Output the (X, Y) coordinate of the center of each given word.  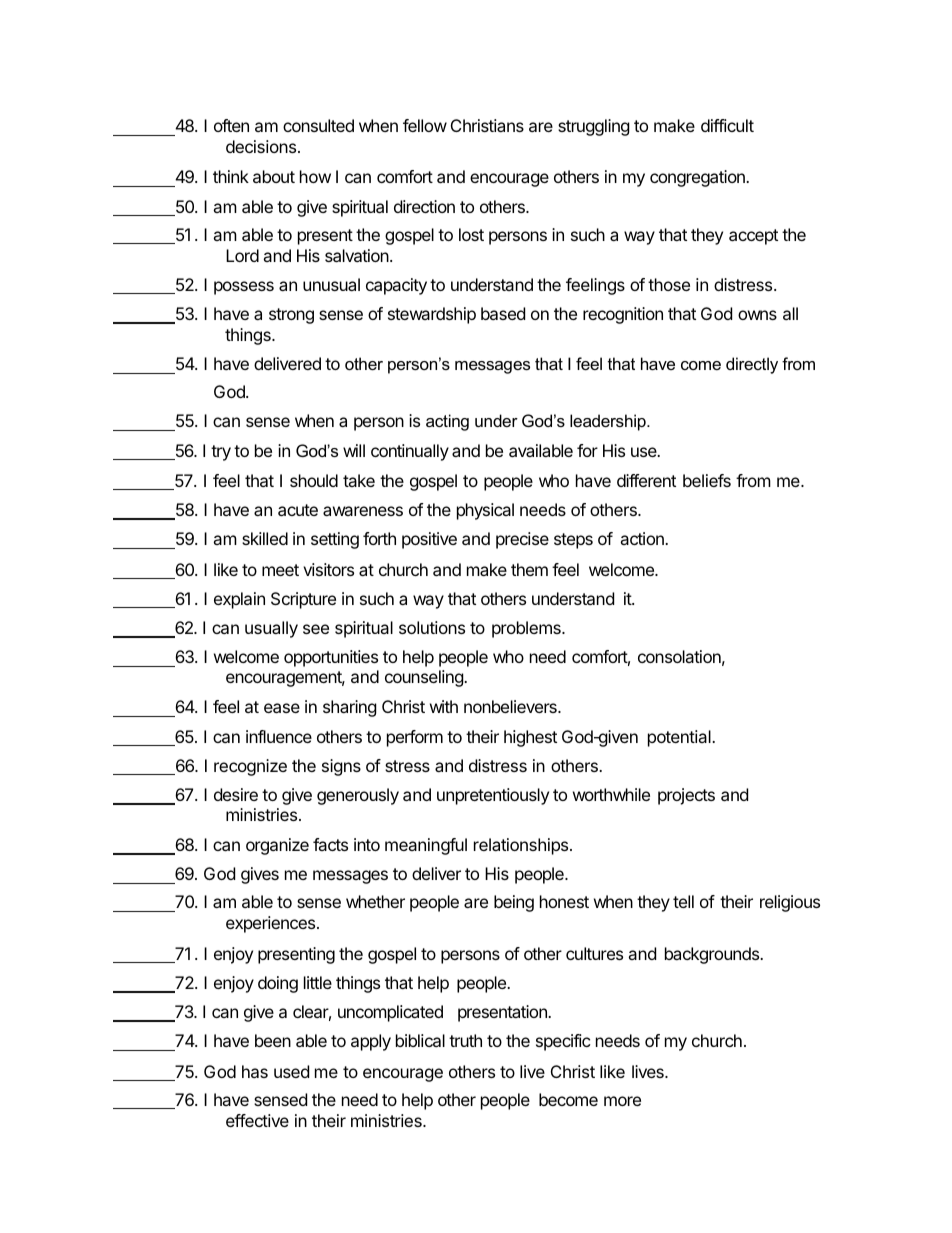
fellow (425, 125)
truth (465, 1040)
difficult (727, 125)
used (291, 1071)
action (643, 538)
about (274, 176)
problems (527, 629)
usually (271, 629)
